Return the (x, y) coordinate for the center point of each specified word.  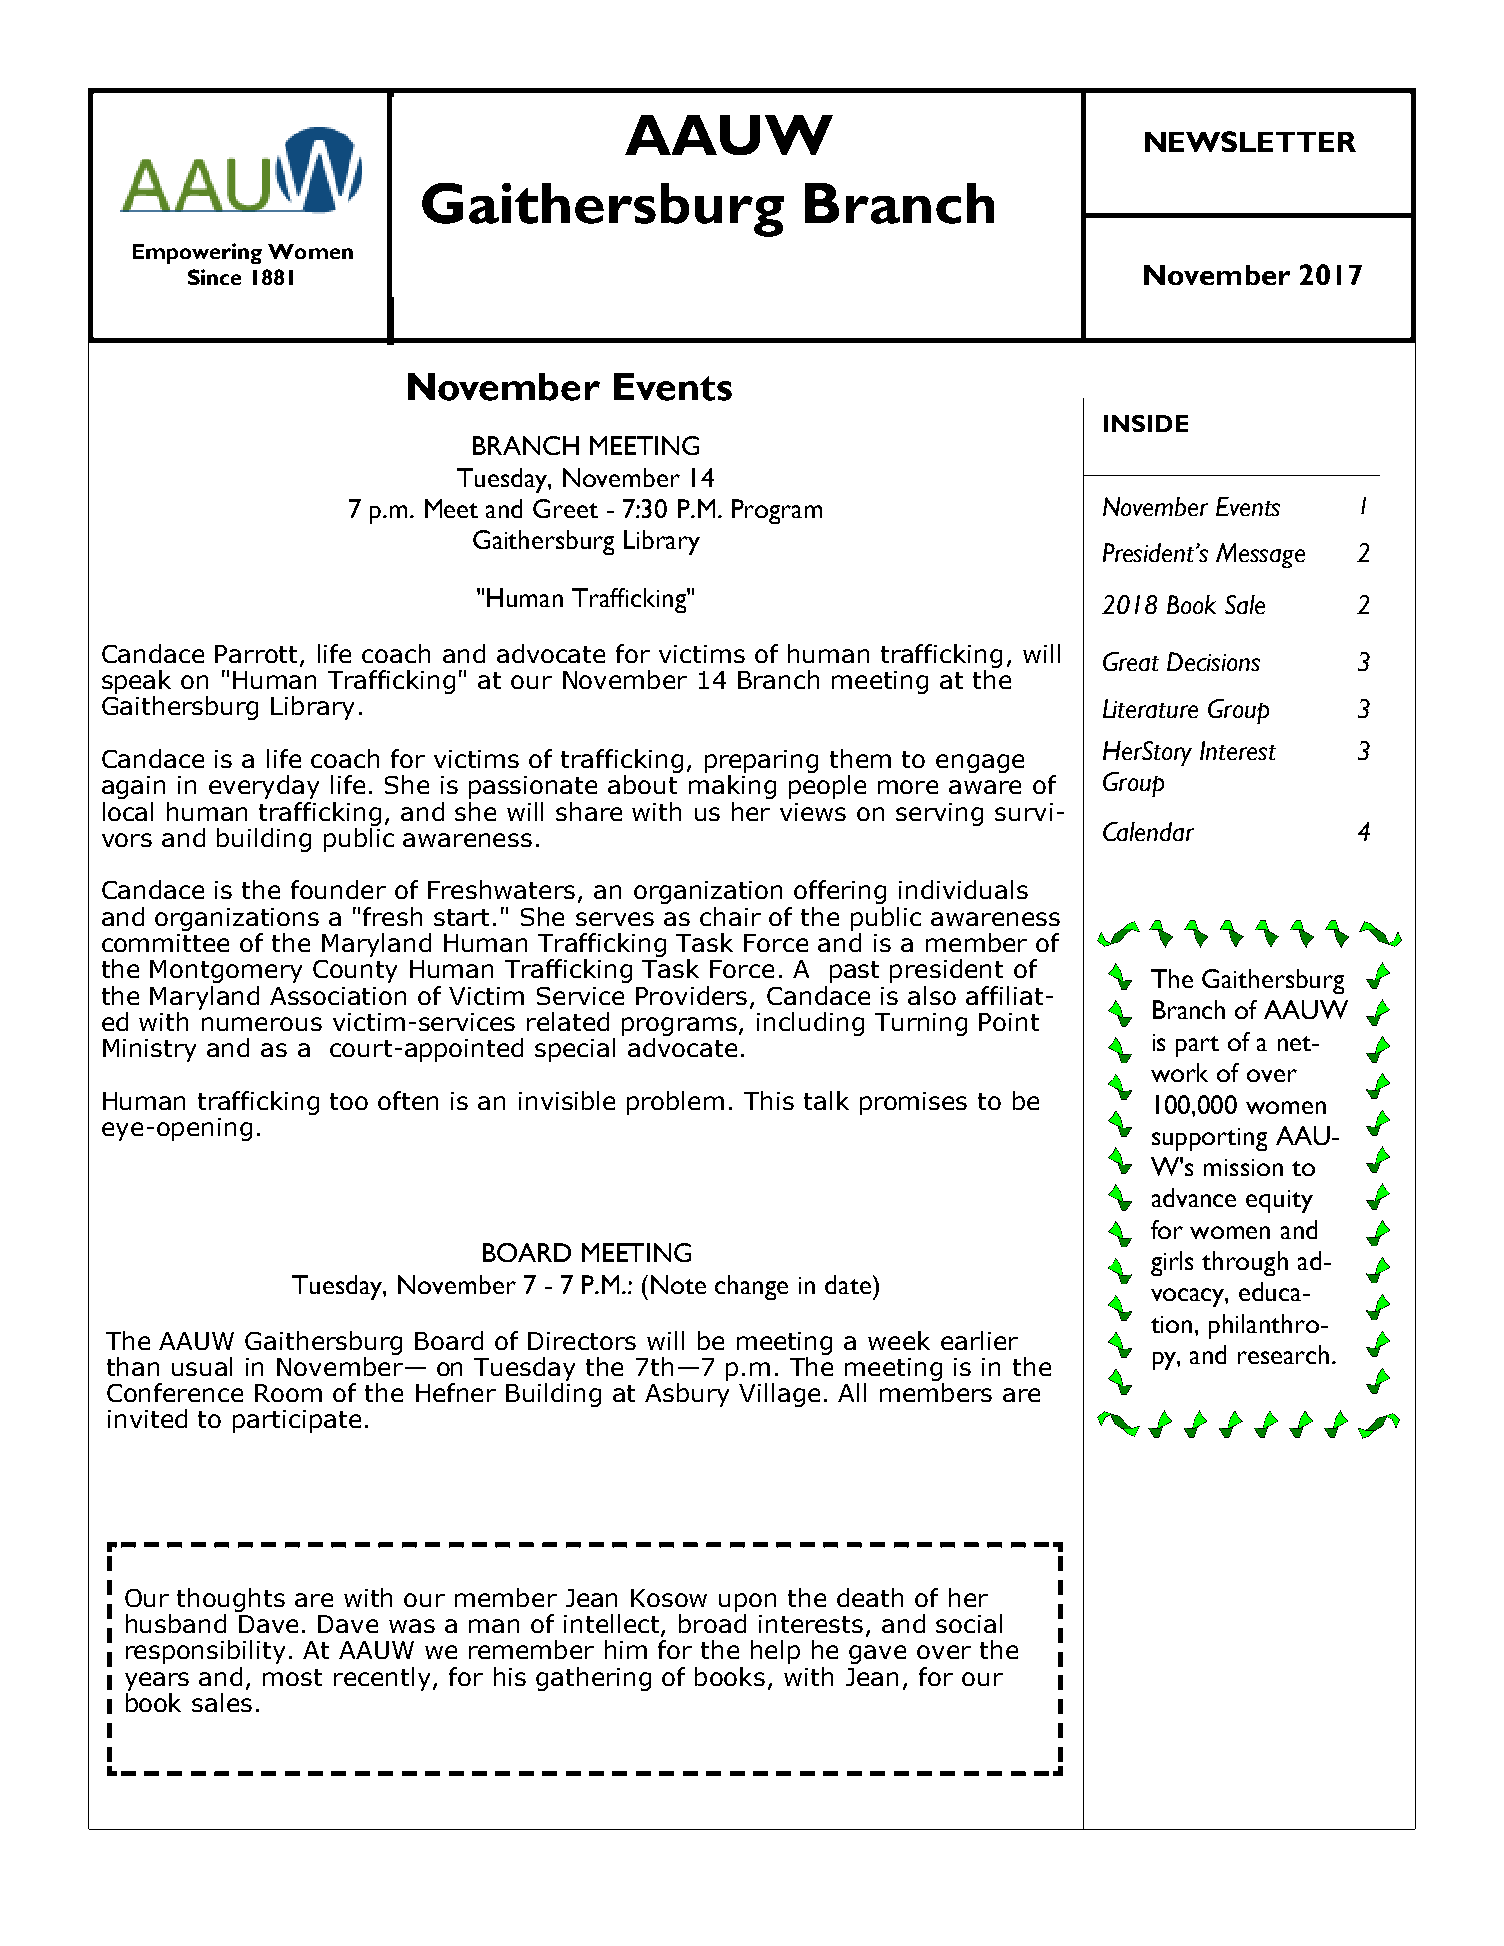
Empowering (197, 253)
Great (1131, 661)
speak (136, 683)
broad (712, 1622)
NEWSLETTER (1250, 141)
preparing (761, 761)
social (969, 1623)
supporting (1209, 1139)
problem (675, 1103)
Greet (565, 508)
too (349, 1101)
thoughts (231, 1600)
